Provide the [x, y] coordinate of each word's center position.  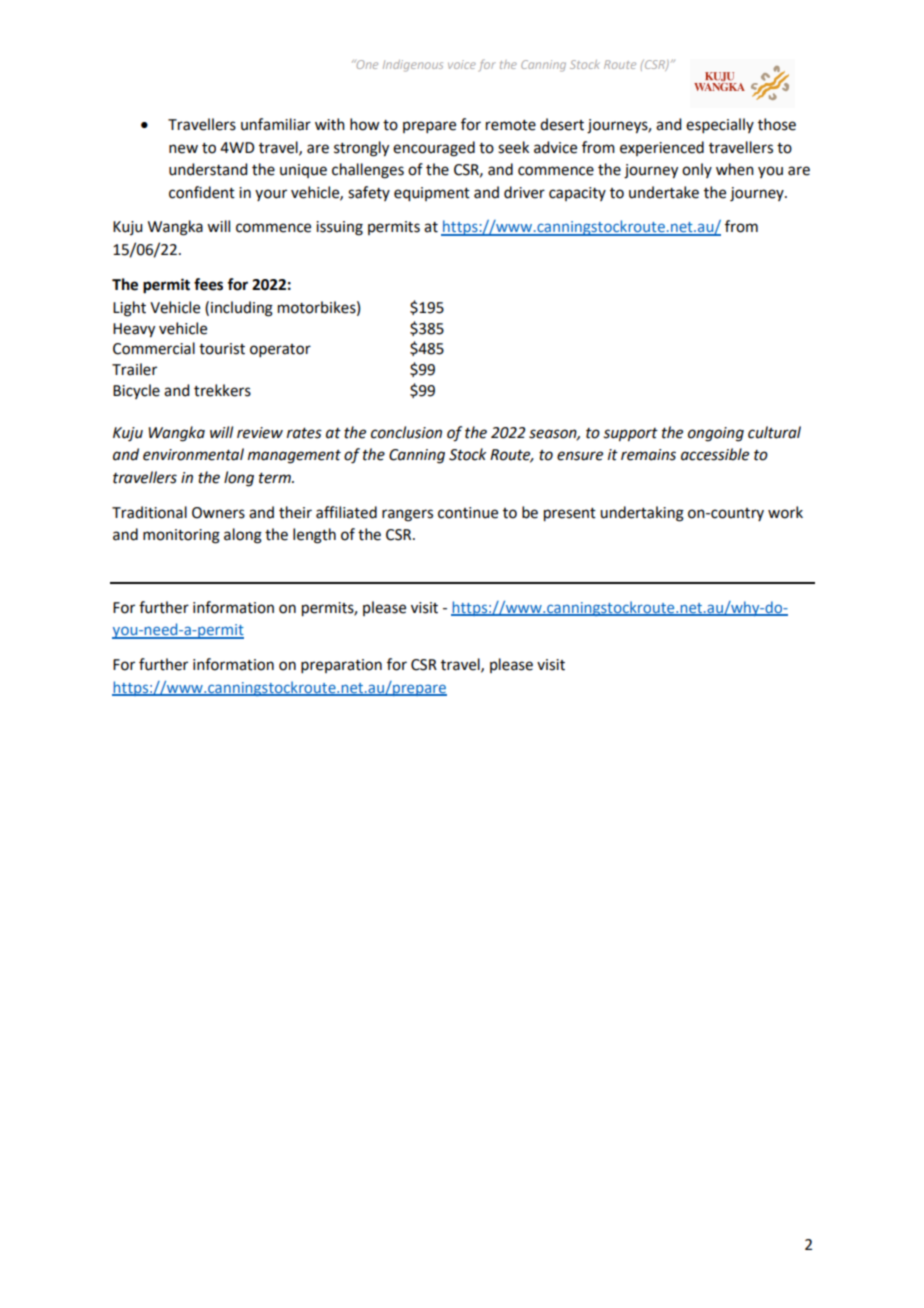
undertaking [642, 514]
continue [468, 513]
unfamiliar [276, 124]
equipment [432, 194]
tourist [222, 349]
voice [462, 64]
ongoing [716, 434]
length [314, 536]
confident [202, 192]
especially [720, 125]
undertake [664, 192]
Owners [218, 513]
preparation [341, 666]
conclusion [406, 432]
